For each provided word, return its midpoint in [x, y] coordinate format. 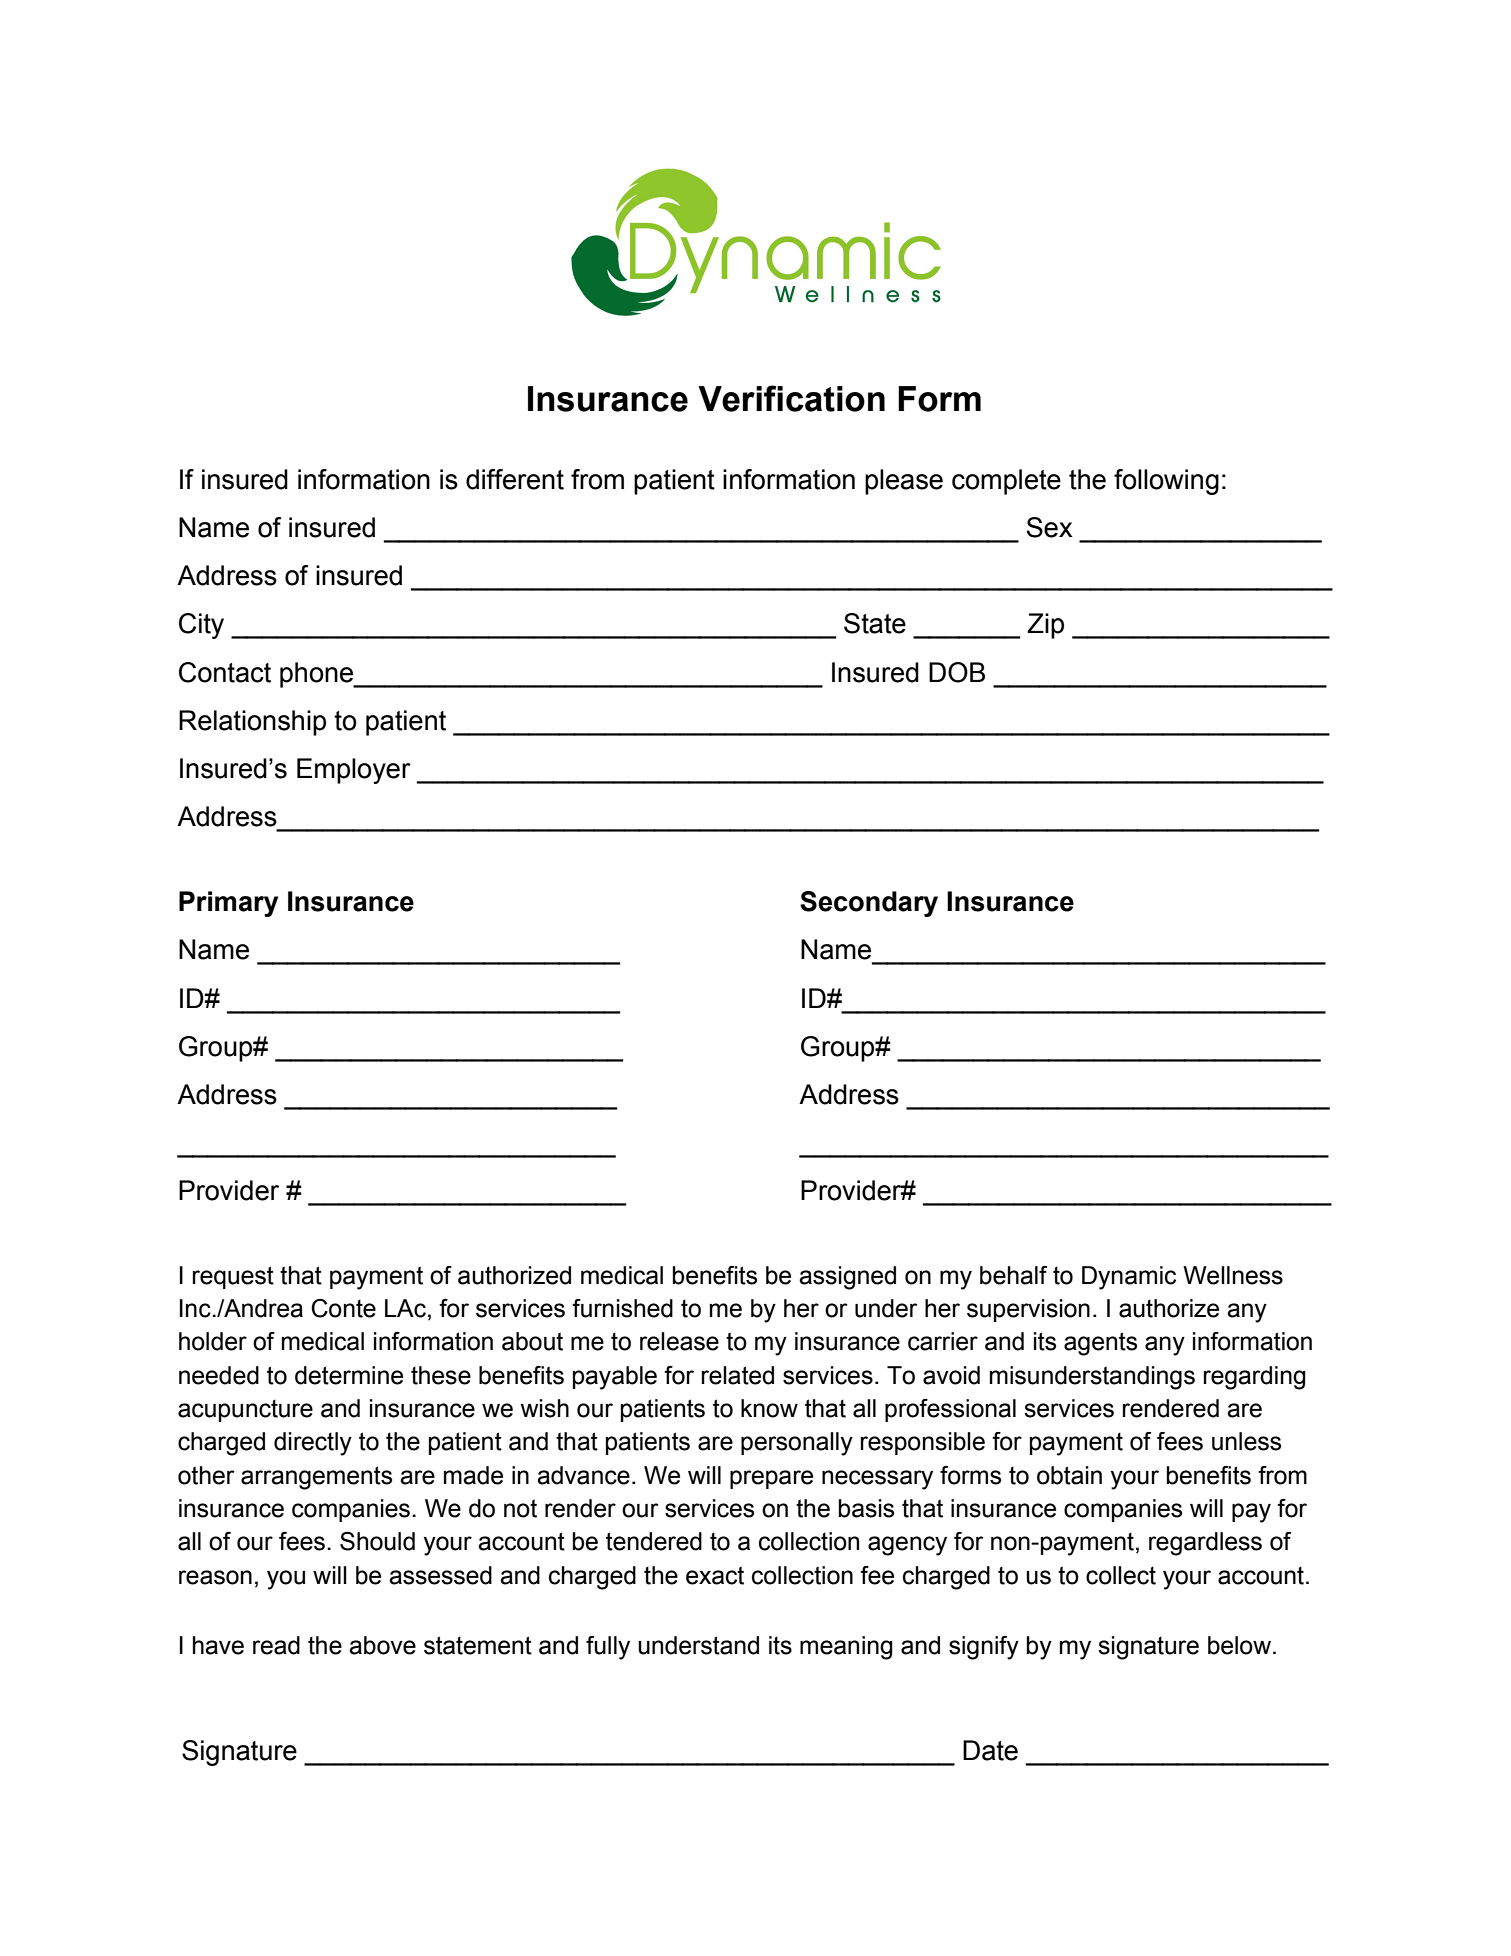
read [276, 1645]
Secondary [869, 904]
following [1166, 482]
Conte [343, 1308]
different [515, 479]
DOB [957, 672]
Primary [228, 904]
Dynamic [1129, 1278]
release [679, 1341]
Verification [791, 398]
